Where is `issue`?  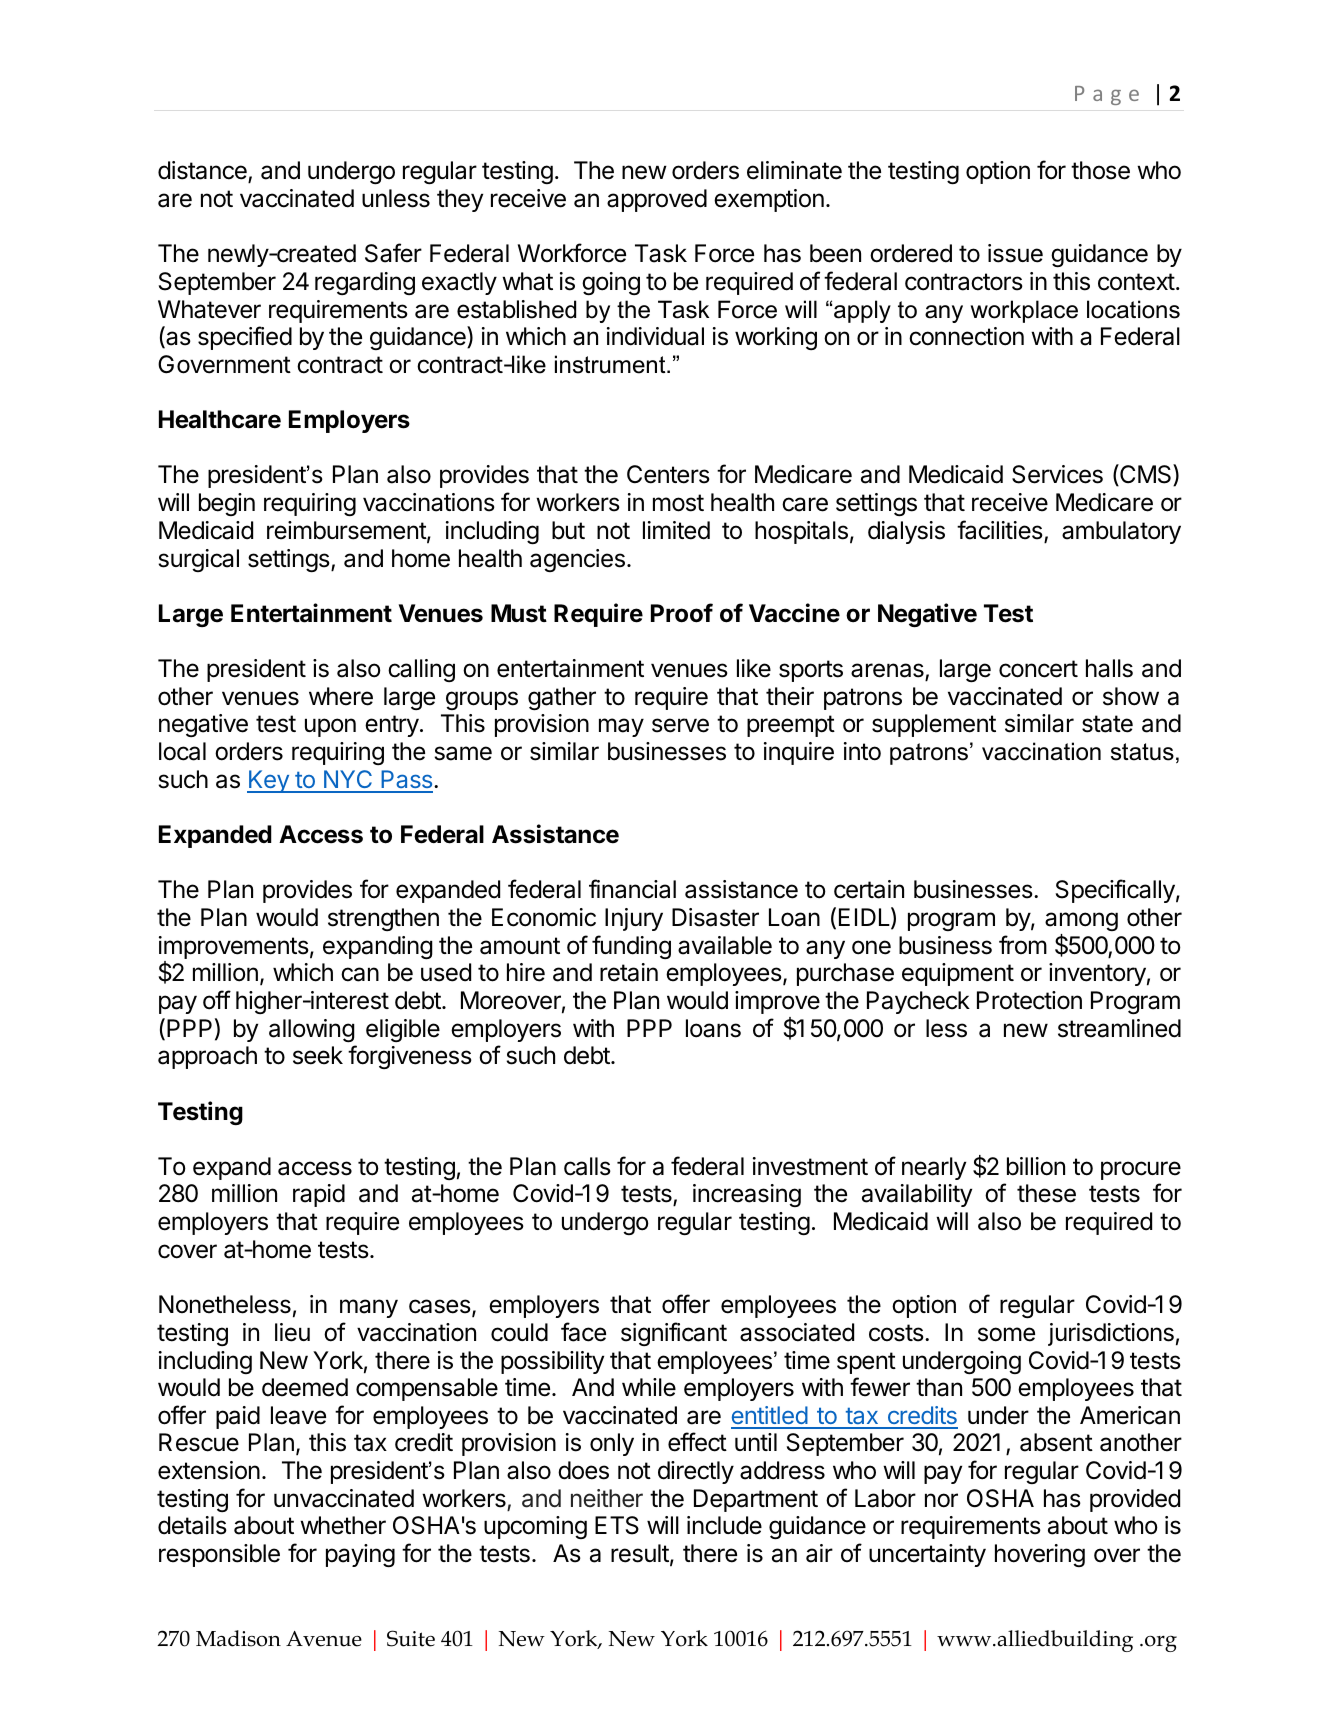 issue is located at coordinates (1015, 253).
